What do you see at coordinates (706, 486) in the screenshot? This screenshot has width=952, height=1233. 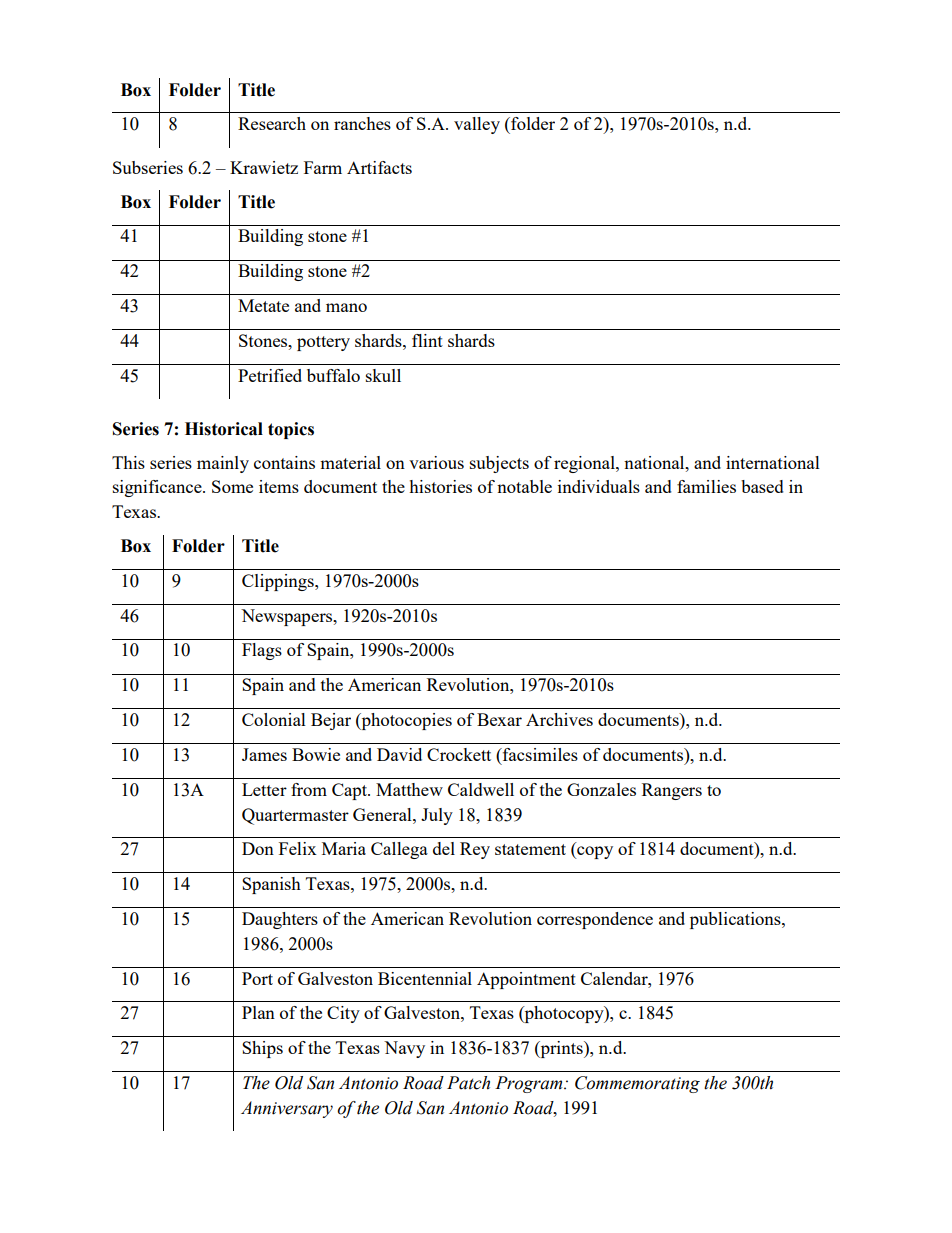 I see `families` at bounding box center [706, 486].
